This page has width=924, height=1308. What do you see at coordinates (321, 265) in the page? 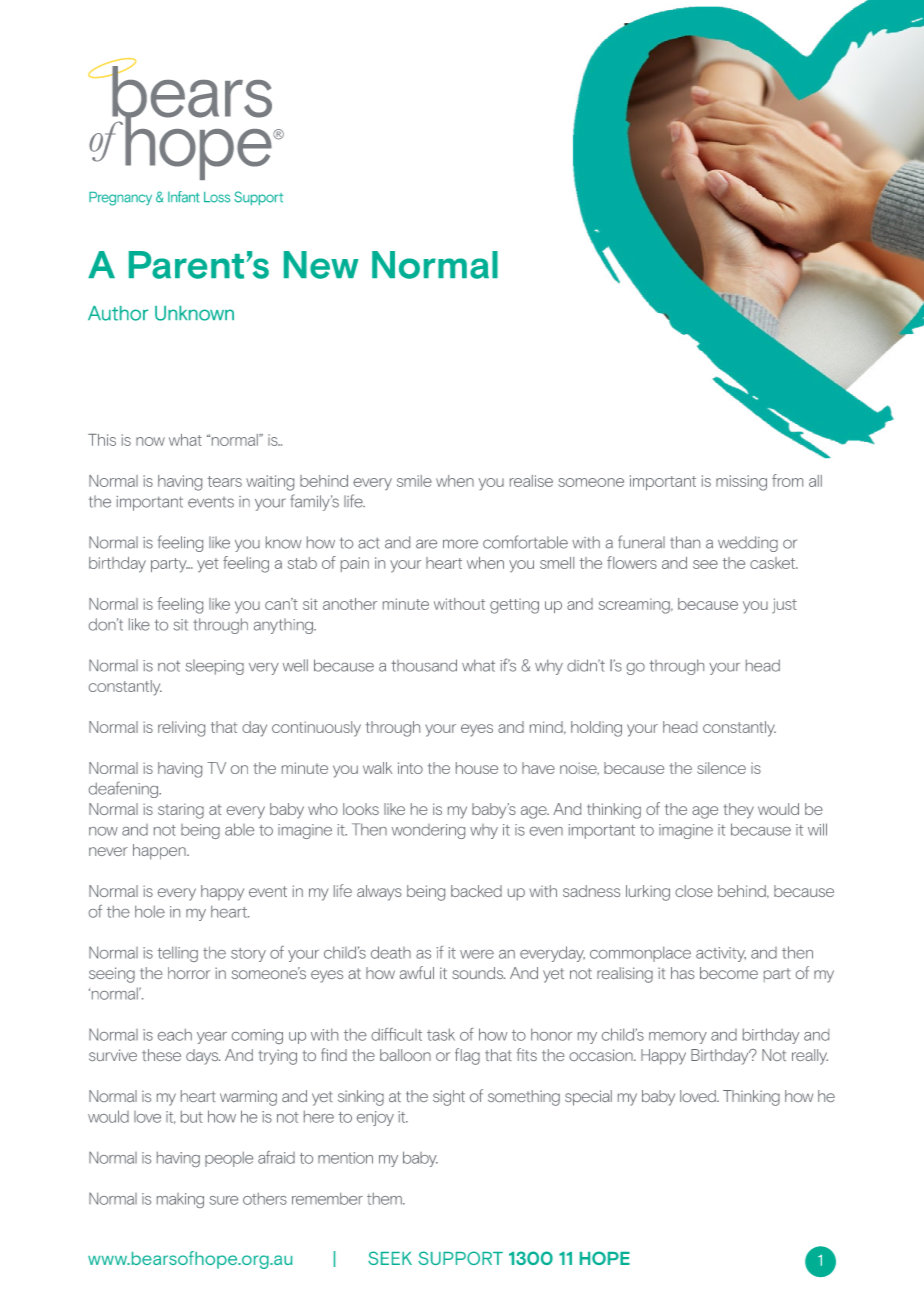
I see `New` at bounding box center [321, 265].
